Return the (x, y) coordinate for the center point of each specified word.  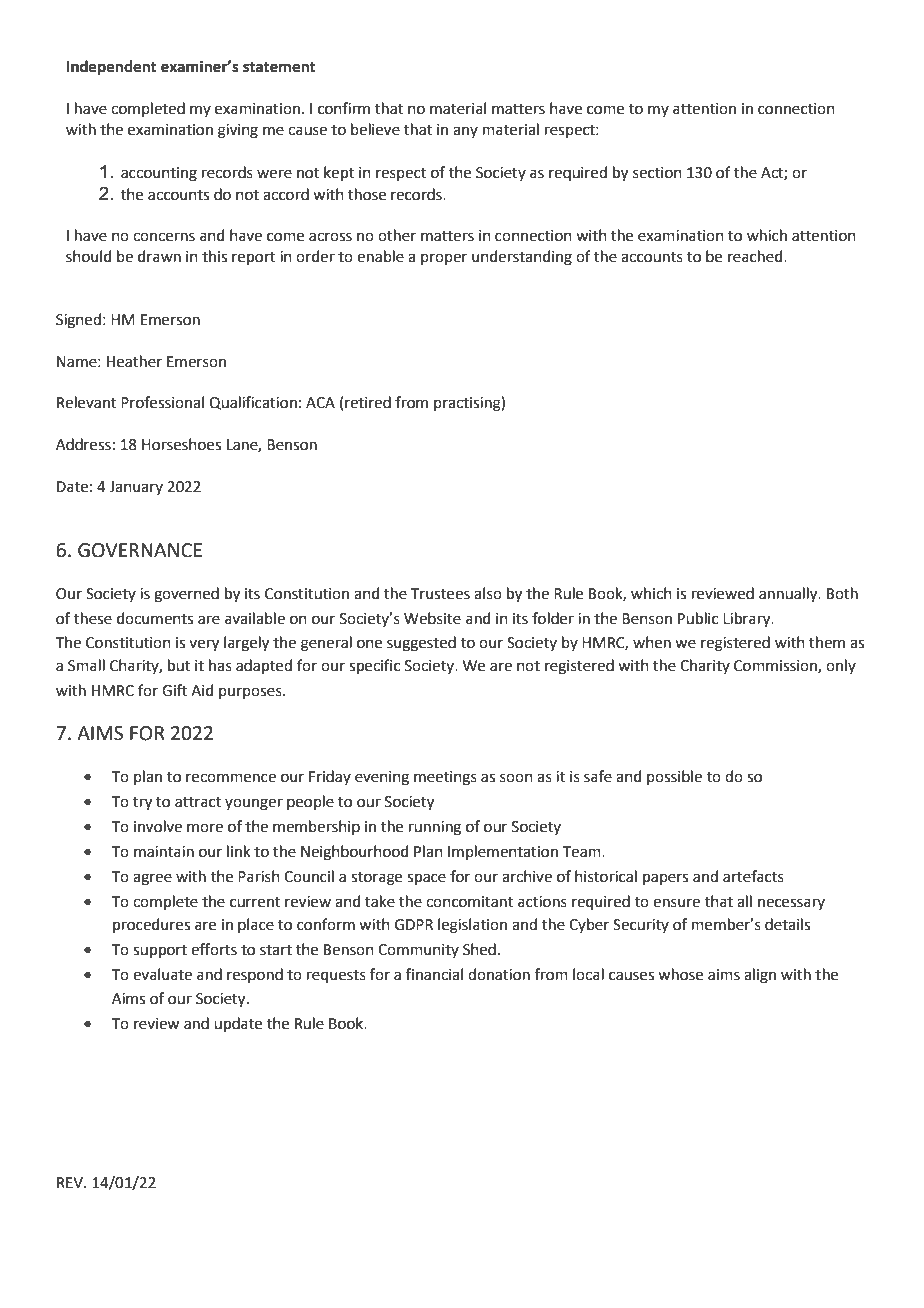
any (465, 132)
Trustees (440, 594)
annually (789, 595)
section (657, 173)
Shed (479, 949)
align (760, 976)
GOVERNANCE (140, 550)
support (160, 951)
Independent (111, 68)
